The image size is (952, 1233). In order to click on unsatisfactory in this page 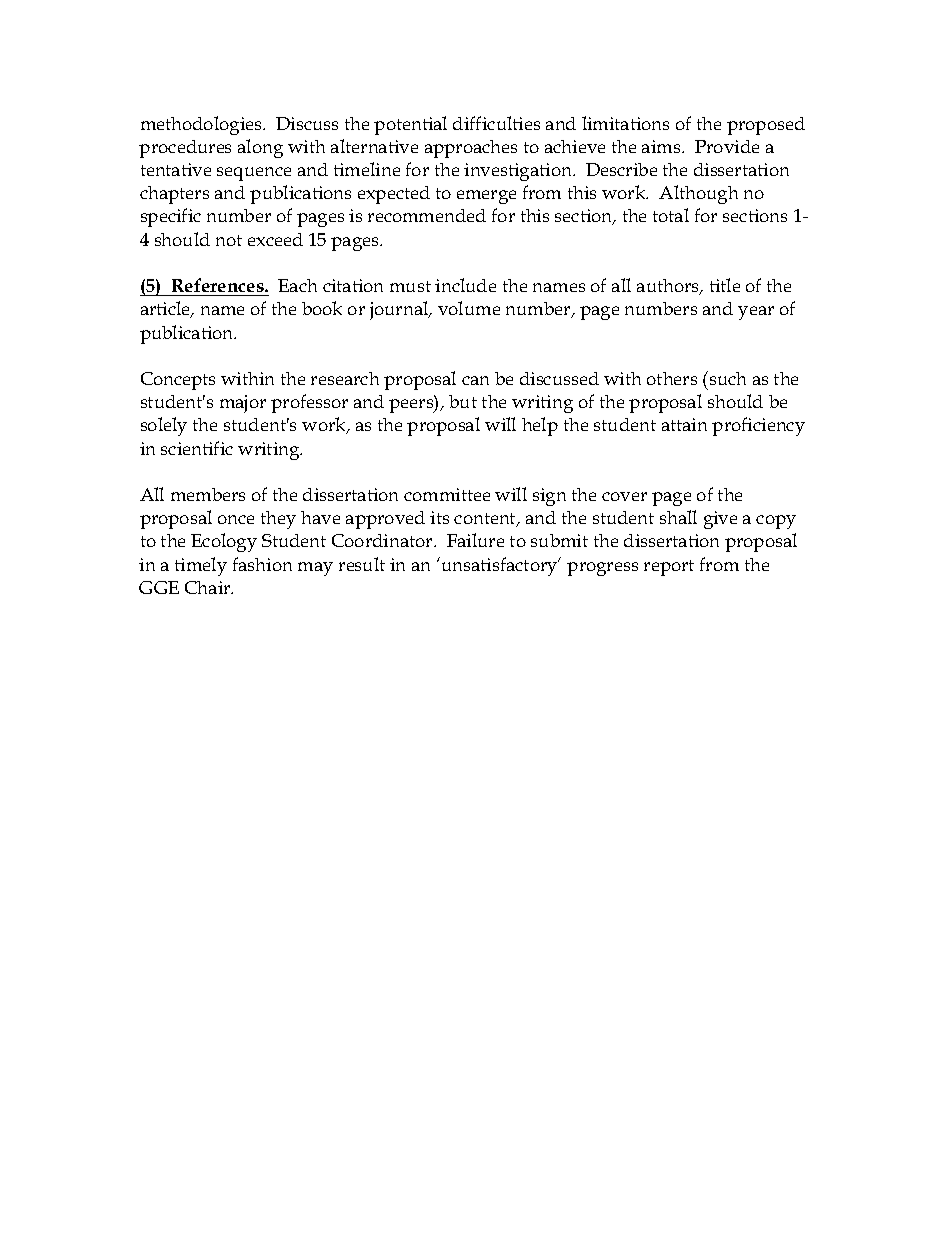, I will do `click(499, 566)`.
